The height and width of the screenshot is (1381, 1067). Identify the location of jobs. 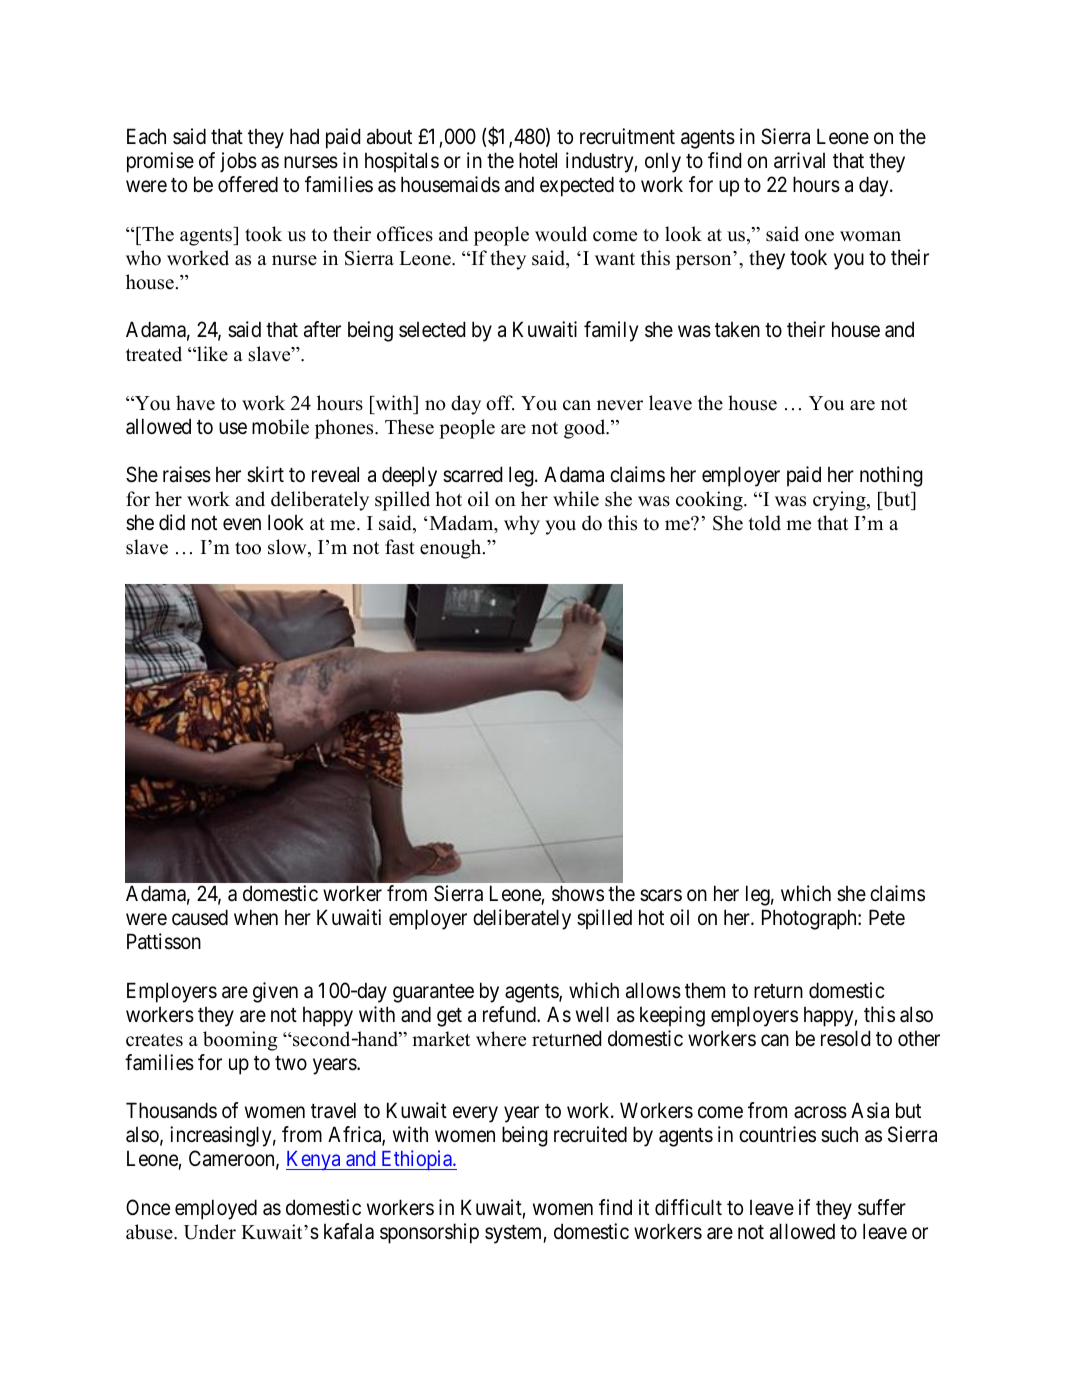
(238, 162).
